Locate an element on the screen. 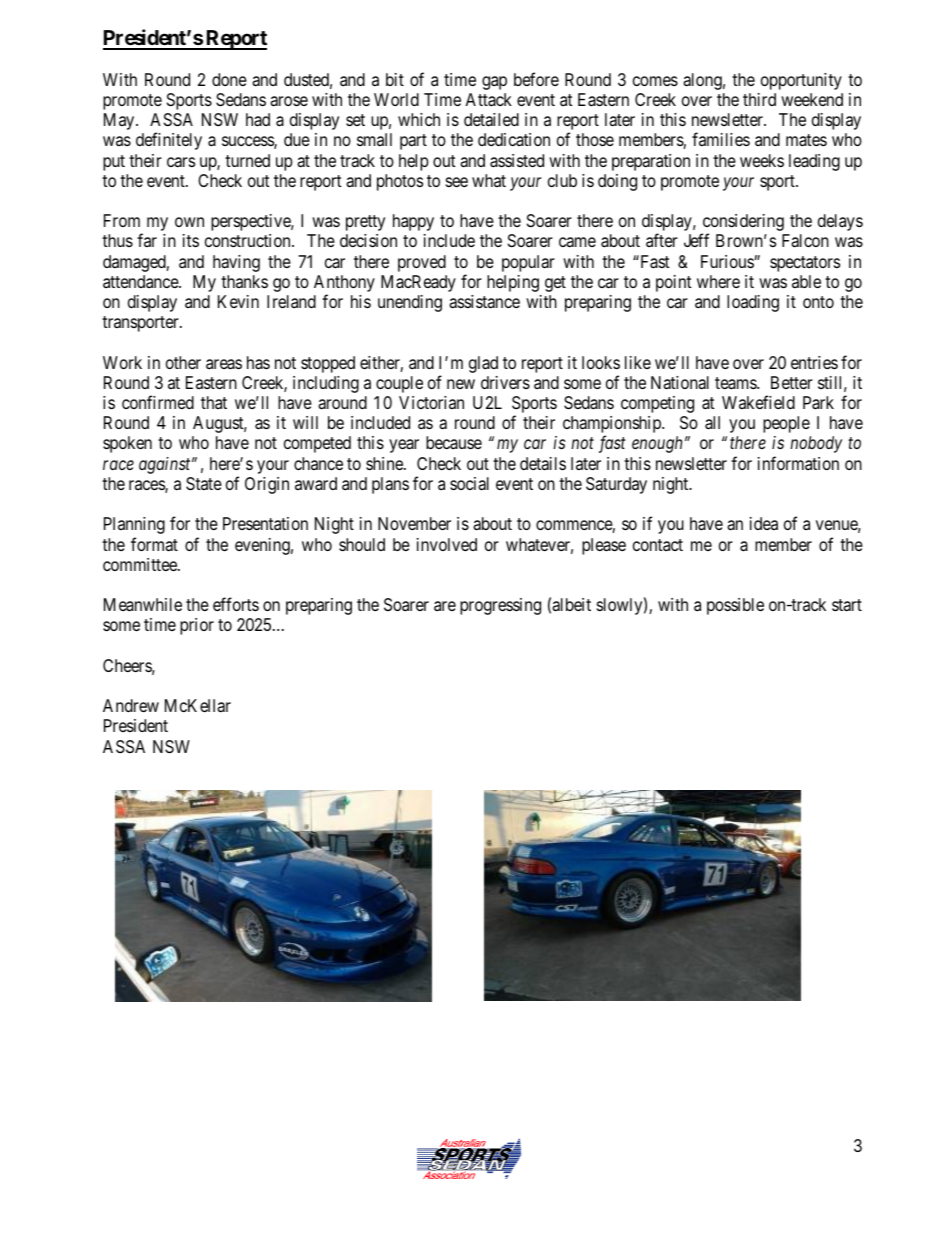 The width and height of the screenshot is (952, 1233). involved is located at coordinates (447, 544).
